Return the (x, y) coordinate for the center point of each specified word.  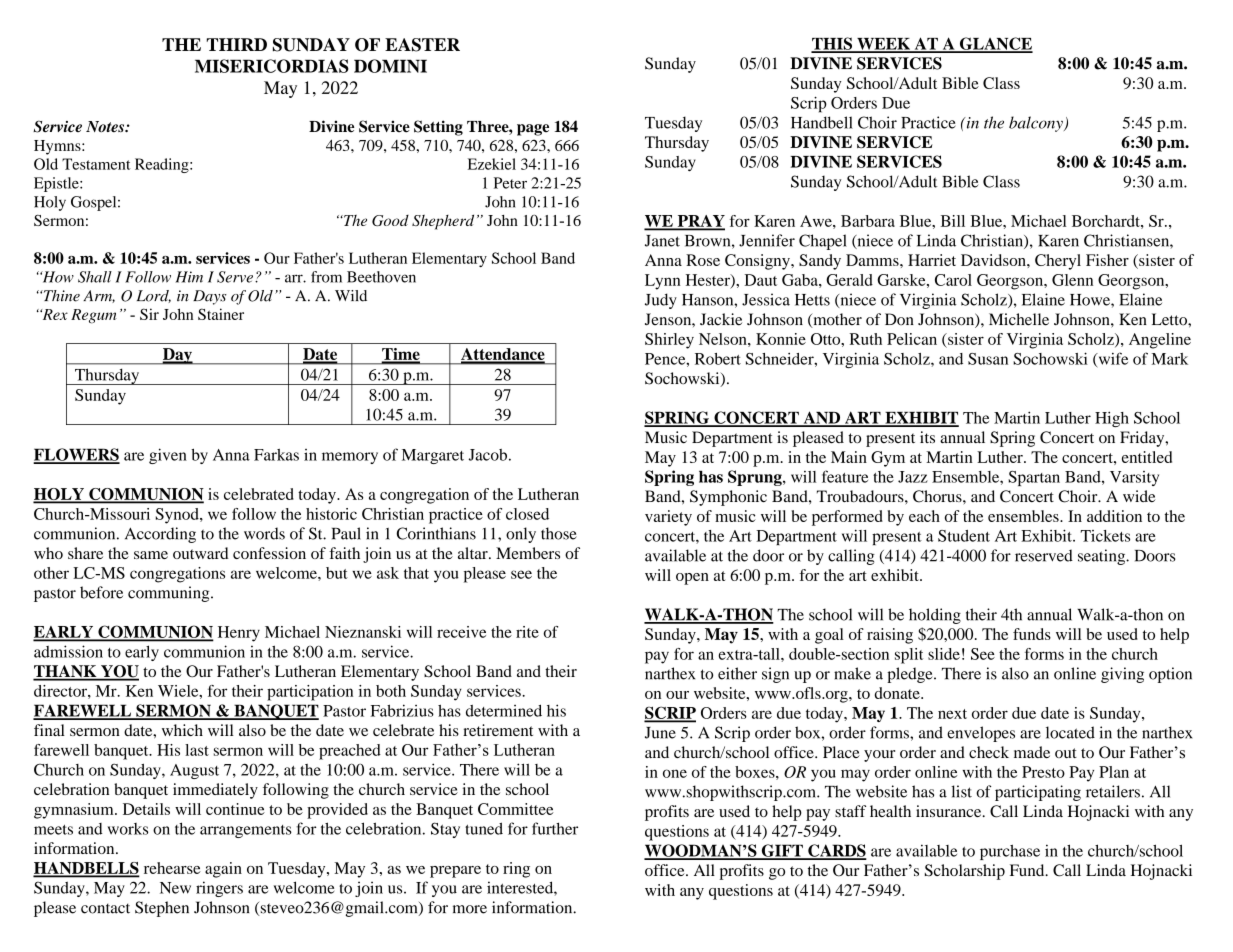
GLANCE (995, 44)
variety (668, 518)
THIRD (237, 44)
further (555, 828)
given (168, 456)
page (533, 130)
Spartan (1034, 478)
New (175, 888)
